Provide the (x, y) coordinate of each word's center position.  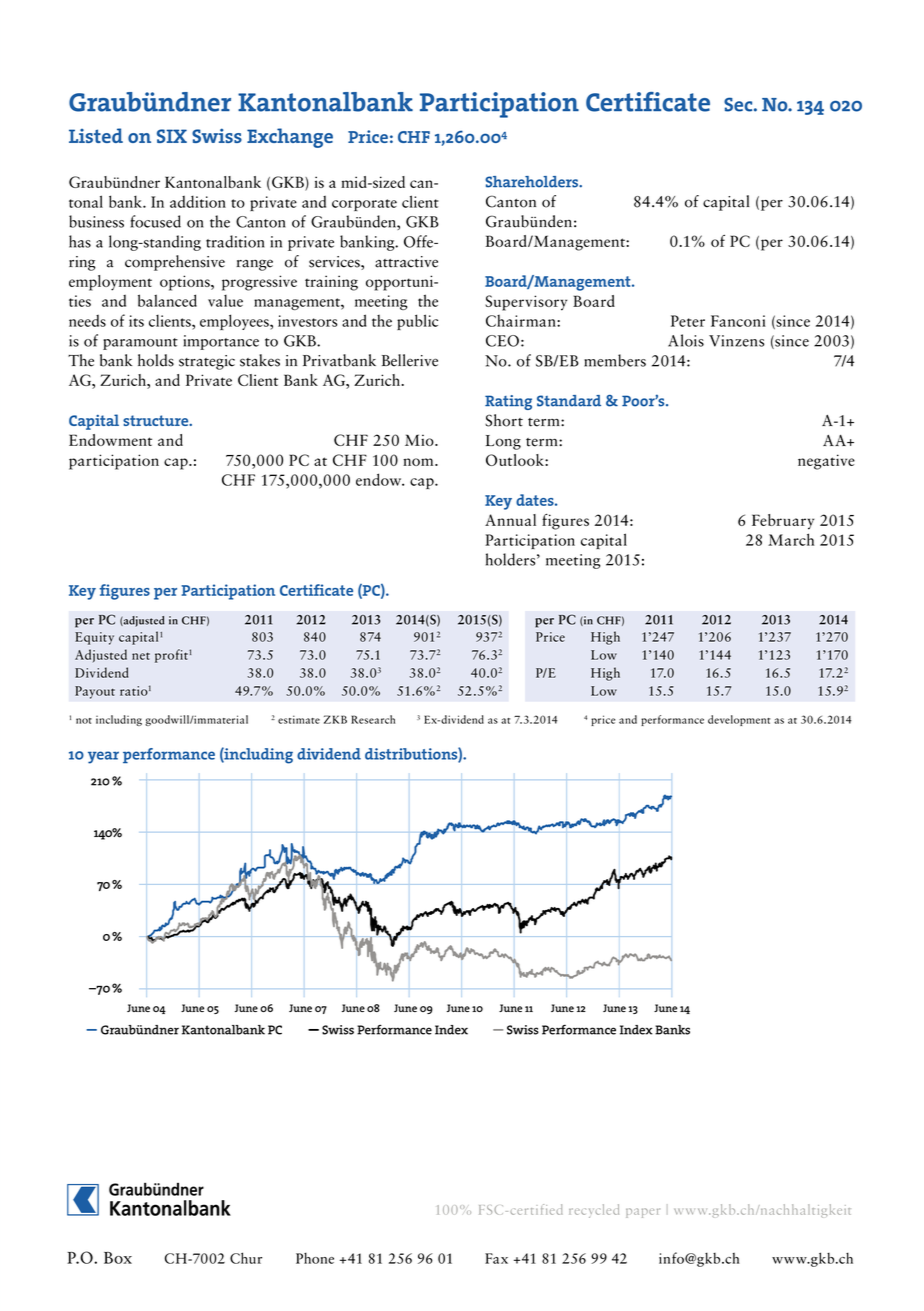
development (739, 720)
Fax (496, 1258)
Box (118, 1258)
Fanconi (738, 321)
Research (373, 719)
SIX (172, 136)
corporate (364, 205)
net (141, 656)
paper (643, 1213)
